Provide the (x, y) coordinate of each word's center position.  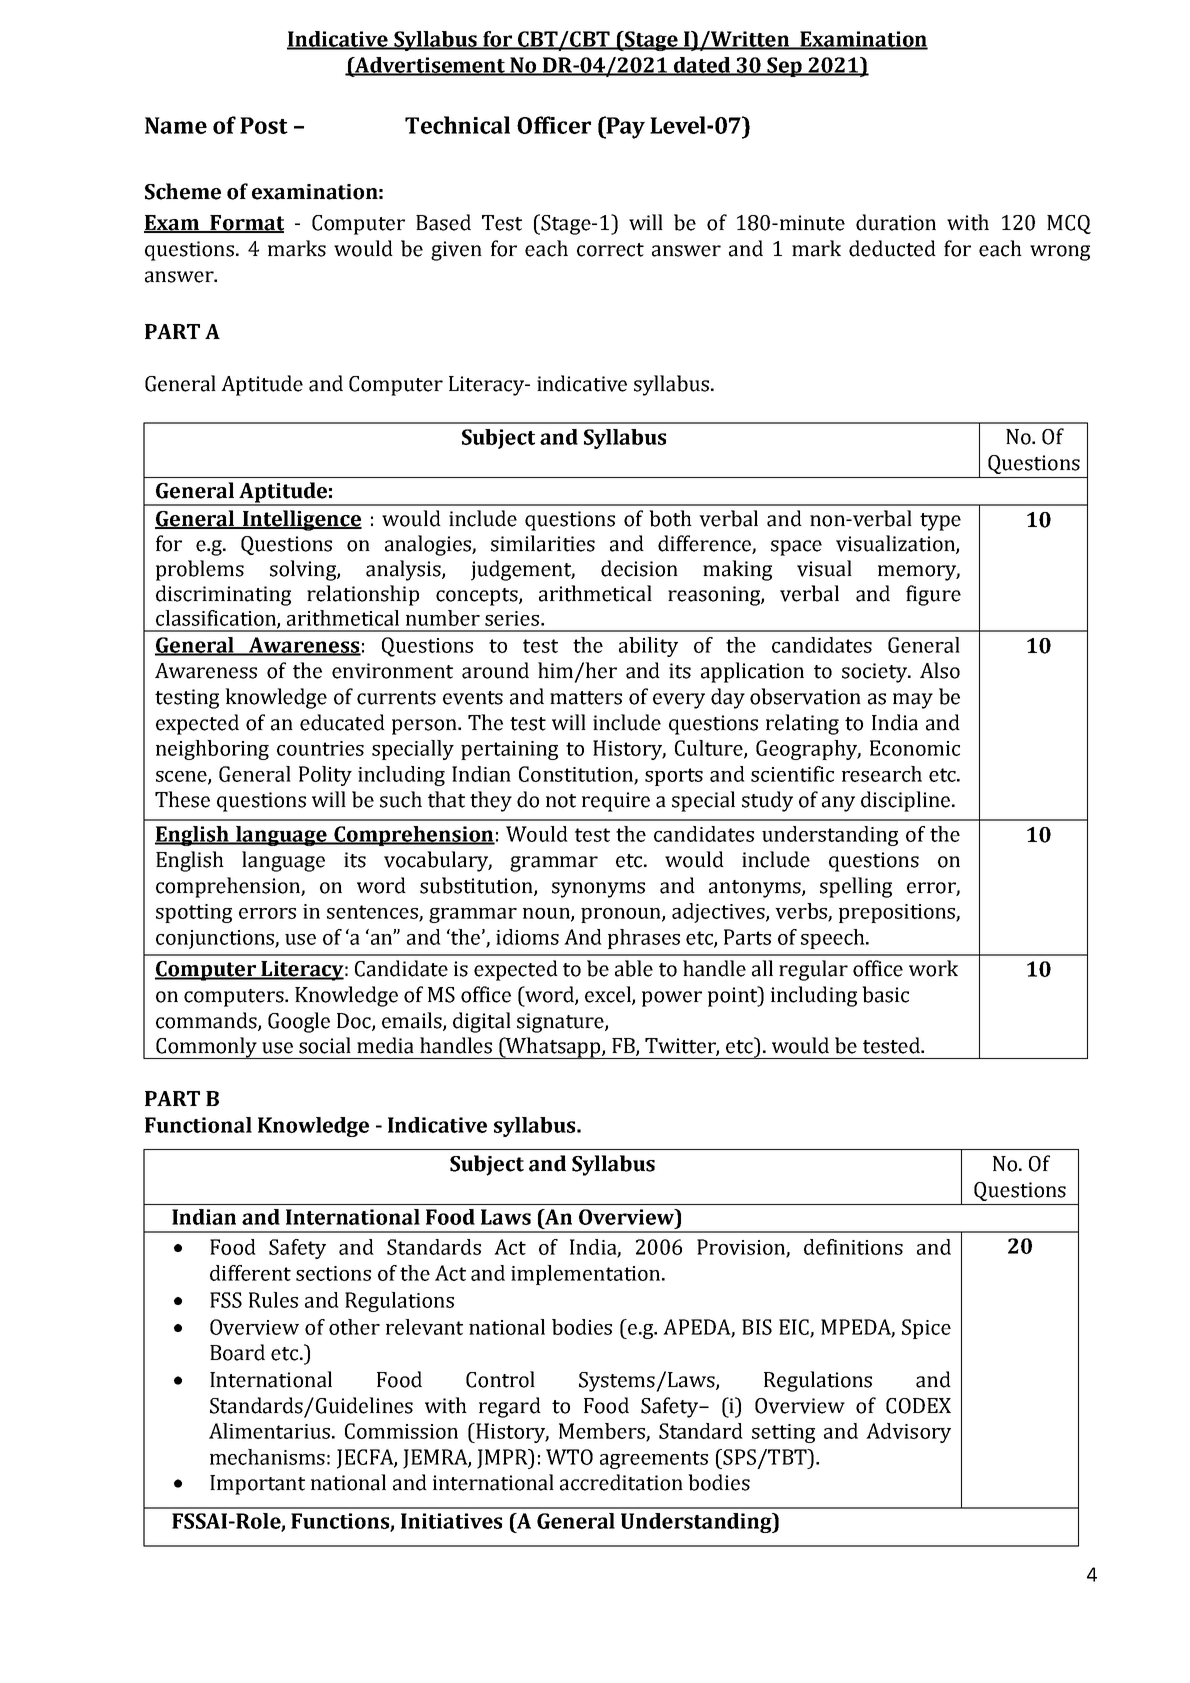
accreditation (621, 1482)
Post (264, 125)
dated (702, 66)
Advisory (908, 1433)
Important (257, 1485)
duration (896, 222)
